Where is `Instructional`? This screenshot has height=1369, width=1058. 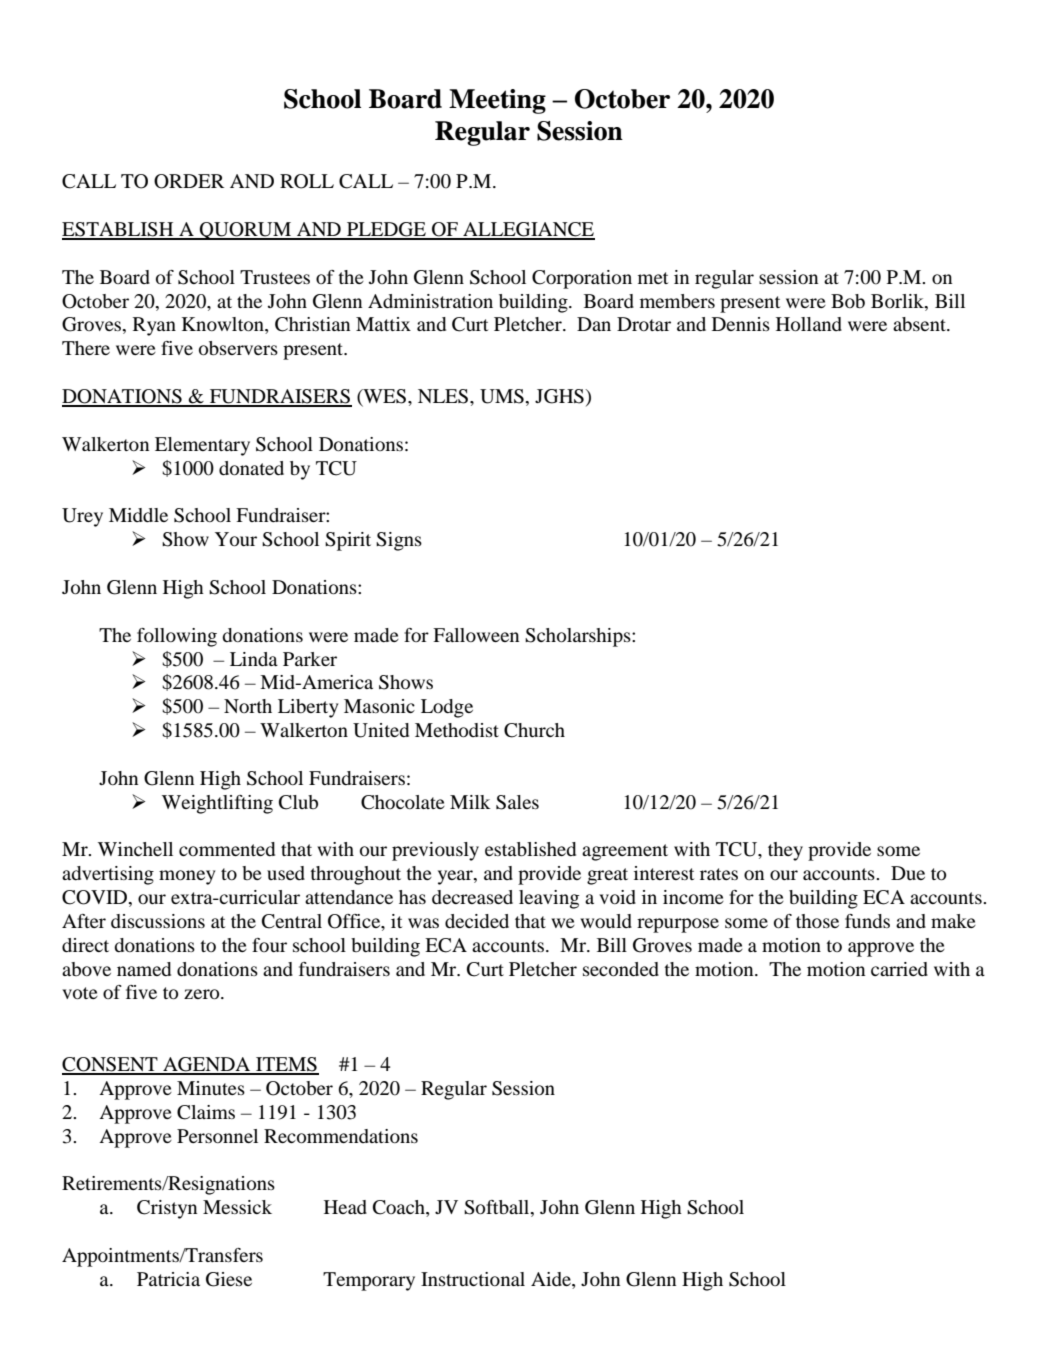
Instructional is located at coordinates (473, 1279).
